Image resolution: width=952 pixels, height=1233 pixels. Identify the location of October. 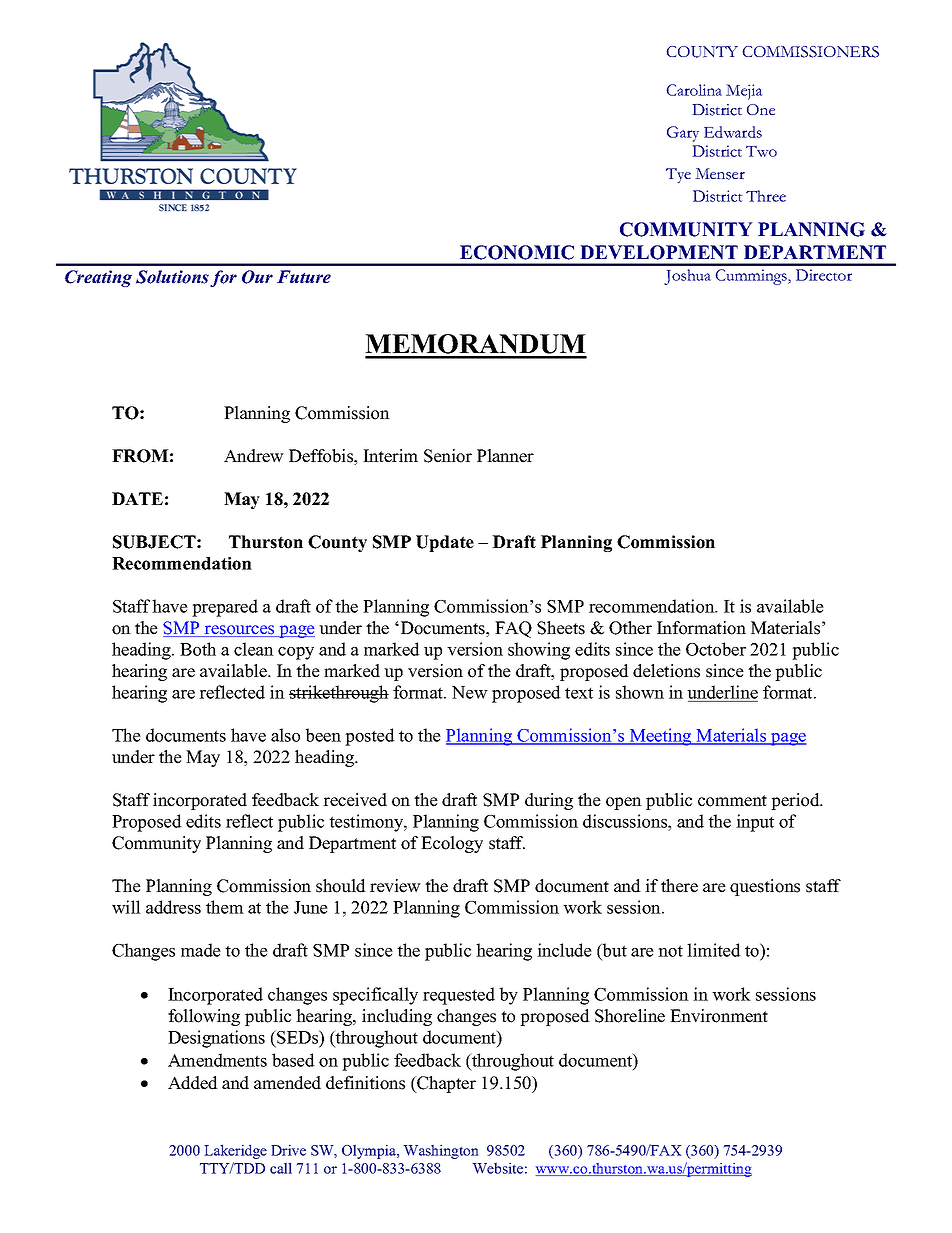
(716, 649).
